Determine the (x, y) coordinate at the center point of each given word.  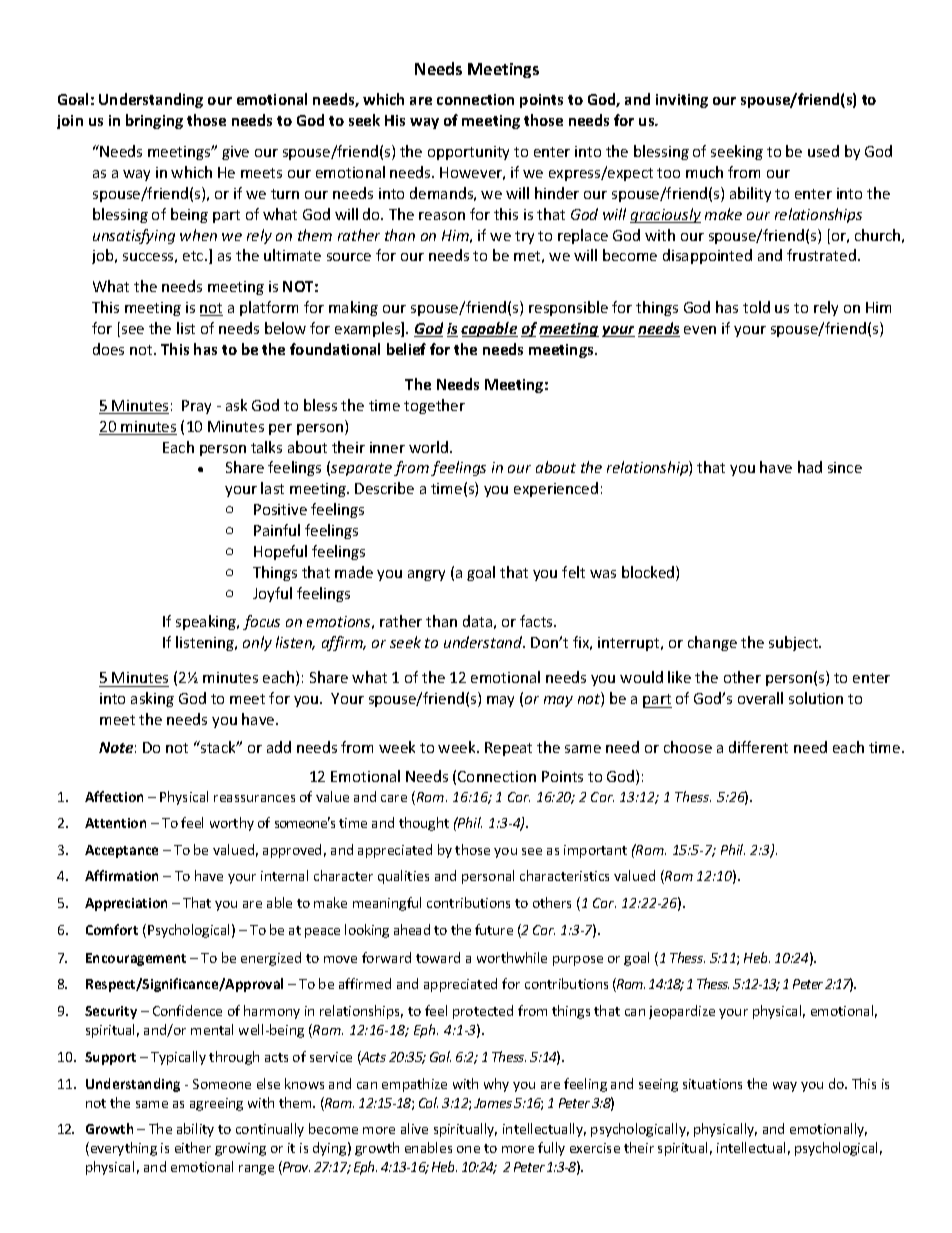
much (704, 172)
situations (712, 1084)
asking (152, 699)
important (595, 851)
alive (414, 1128)
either (193, 1147)
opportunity (468, 153)
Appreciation (126, 904)
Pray (196, 407)
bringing (154, 121)
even (700, 330)
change (712, 643)
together (434, 406)
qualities (403, 877)
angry (426, 575)
